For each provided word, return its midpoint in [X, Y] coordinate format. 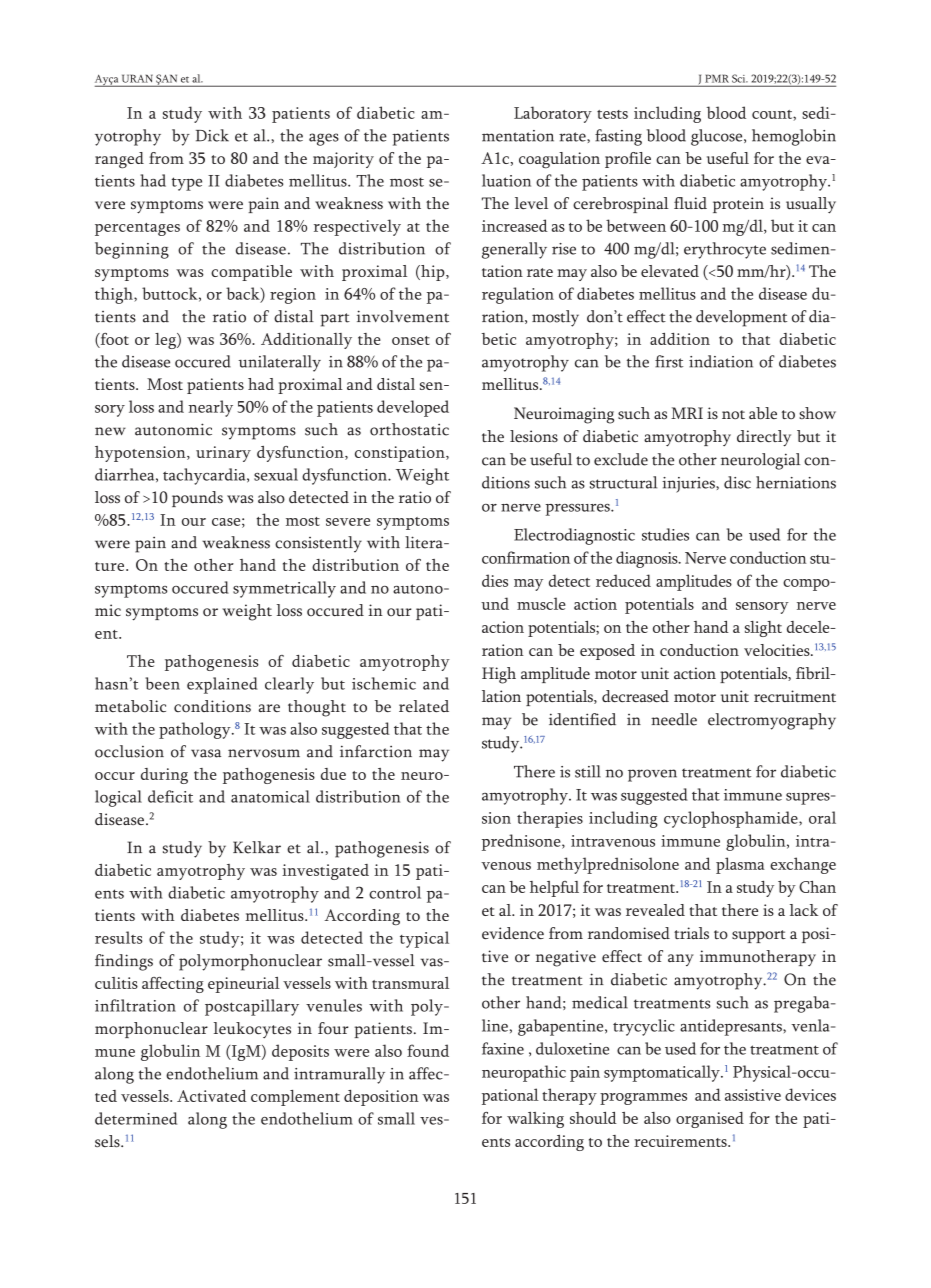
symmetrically [284, 589]
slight [763, 629]
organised [710, 1120]
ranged [119, 160]
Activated [212, 1096]
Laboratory [553, 114]
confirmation [526, 557]
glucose [718, 137]
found [428, 1050]
